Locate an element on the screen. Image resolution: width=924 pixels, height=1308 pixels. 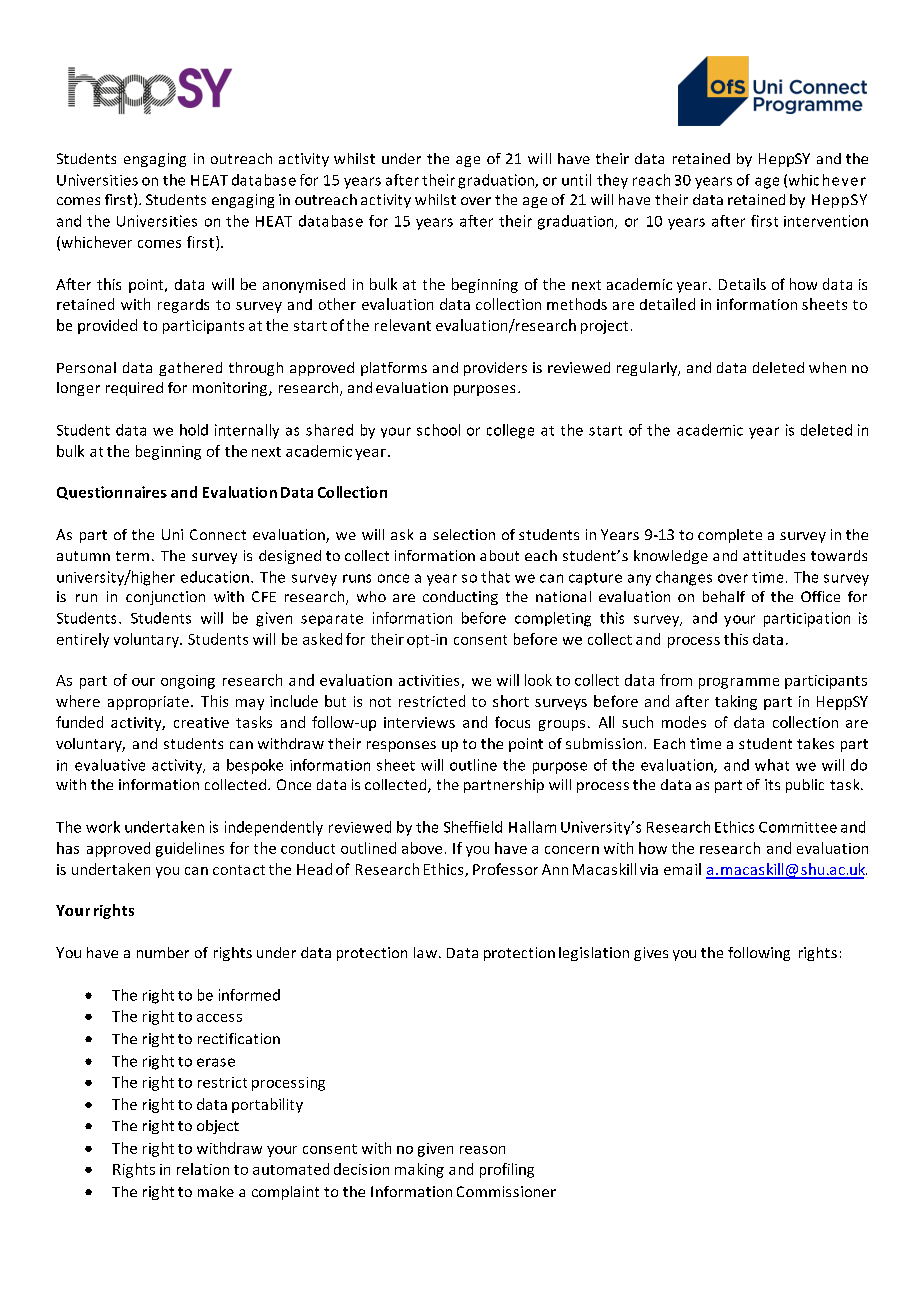
above is located at coordinates (422, 848).
